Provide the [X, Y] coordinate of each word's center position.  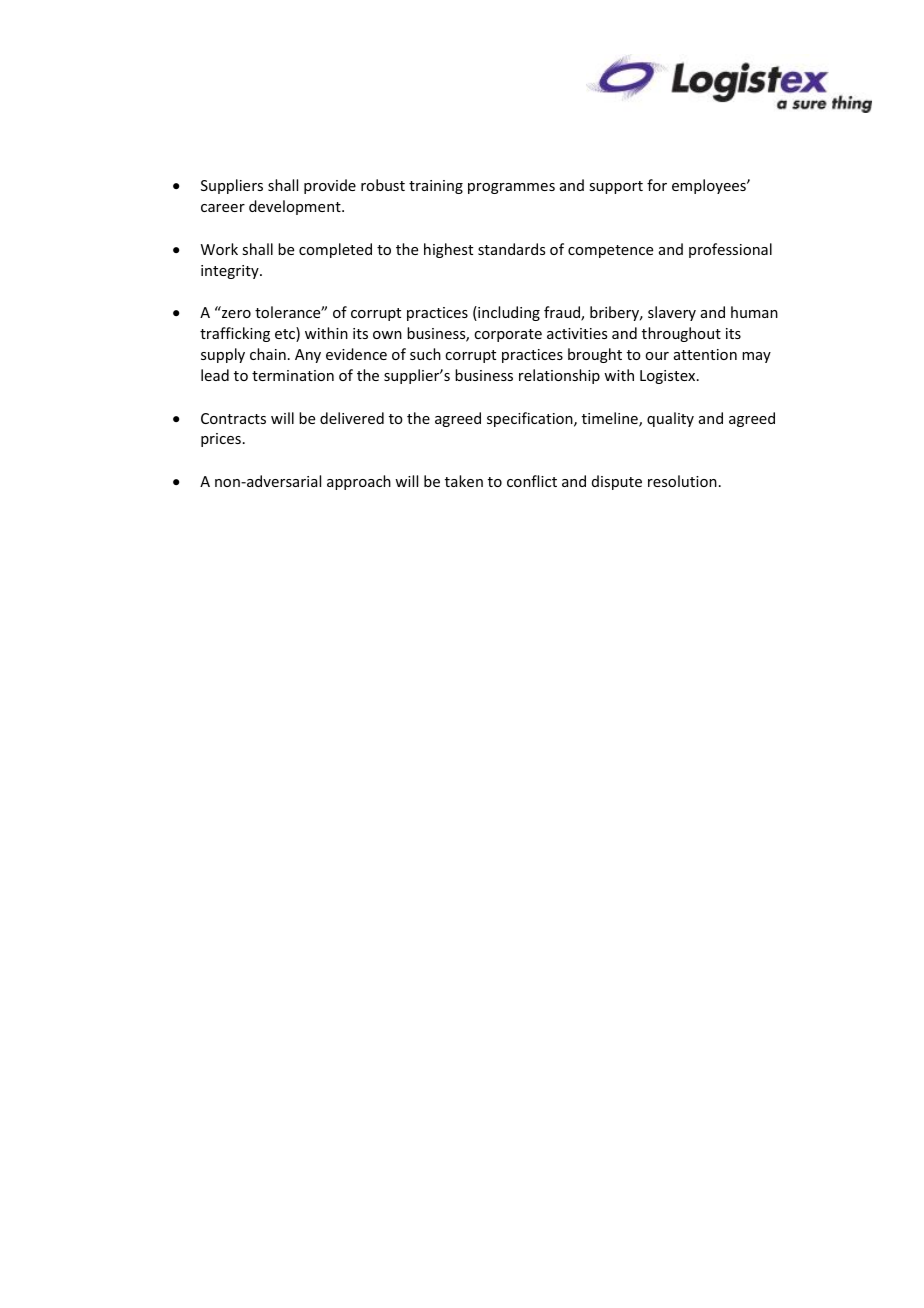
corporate [508, 335]
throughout [681, 334]
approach [359, 482]
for [657, 185]
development [296, 207]
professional [730, 250]
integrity [231, 272]
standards [511, 249]
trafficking [235, 334]
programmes [511, 188]
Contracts [233, 418]
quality [670, 419]
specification [531, 419]
